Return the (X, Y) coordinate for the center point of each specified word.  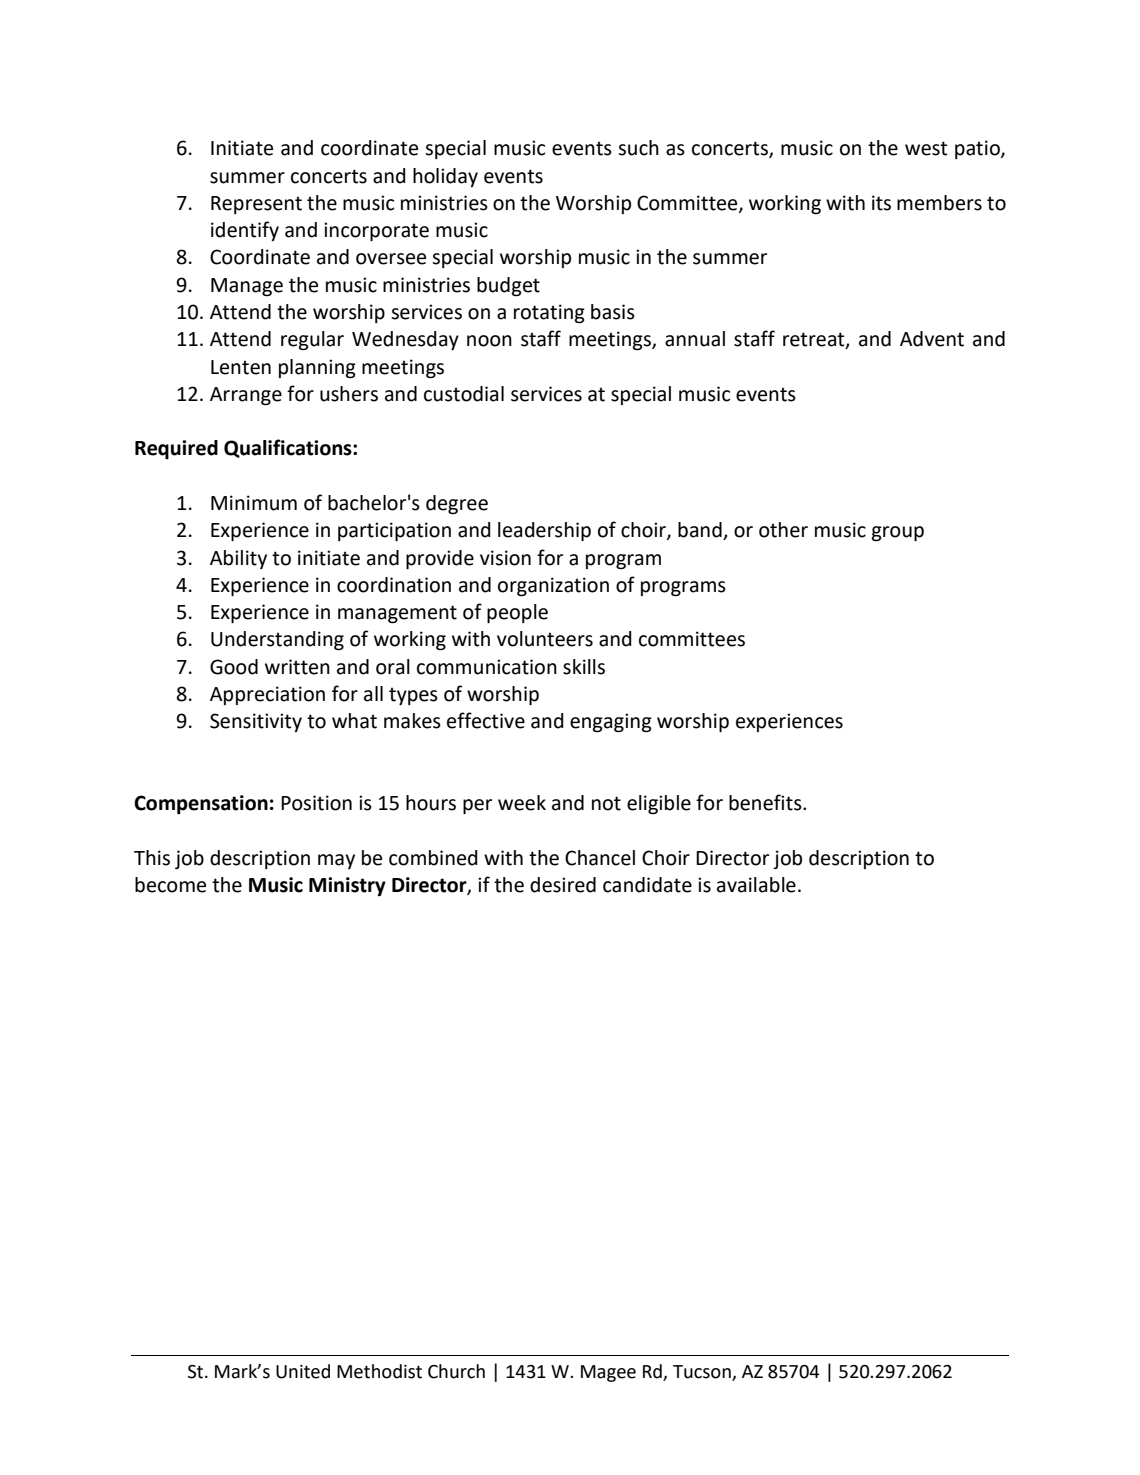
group (898, 534)
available (756, 885)
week (522, 803)
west (926, 148)
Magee (608, 1373)
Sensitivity (256, 722)
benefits (766, 802)
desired (563, 885)
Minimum (254, 503)
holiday (445, 177)
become (170, 885)
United (303, 1371)
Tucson (702, 1372)
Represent (256, 205)
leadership (544, 531)
